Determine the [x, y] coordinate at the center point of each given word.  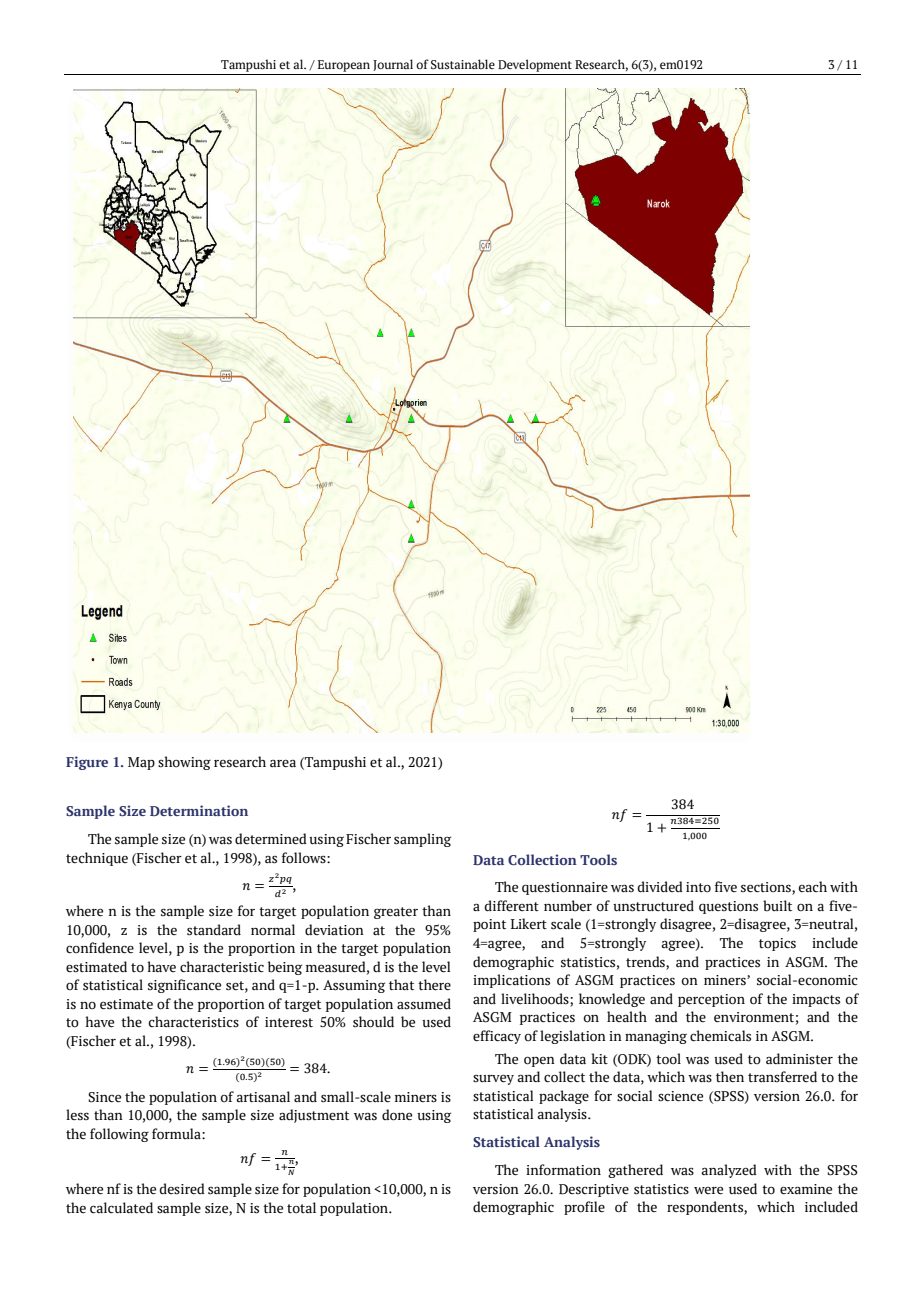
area [283, 764]
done [397, 1115]
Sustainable [463, 64]
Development [535, 65]
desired [182, 1189]
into [698, 887]
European [344, 66]
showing [184, 763]
